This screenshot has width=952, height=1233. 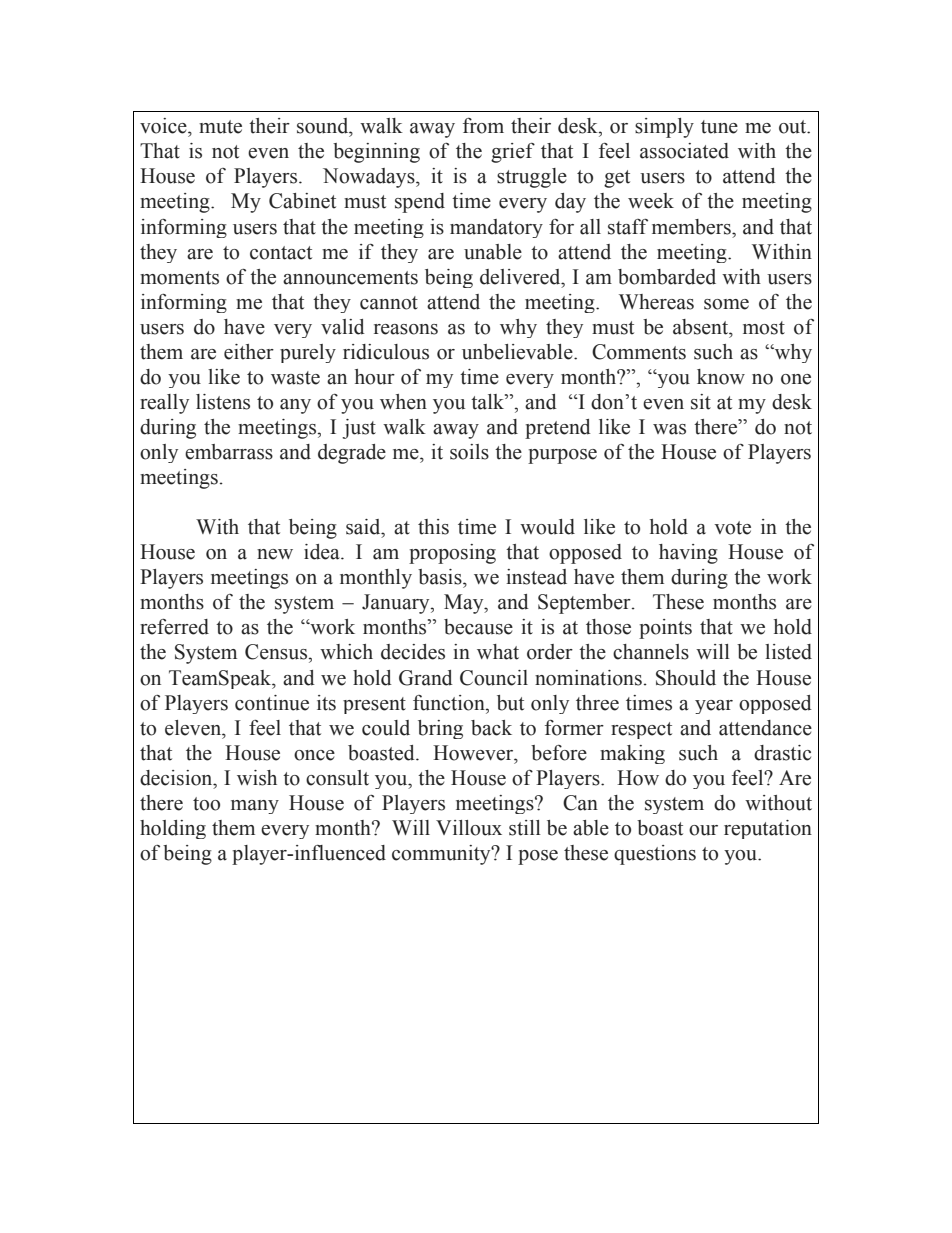 What do you see at coordinates (403, 402) in the screenshot?
I see `when` at bounding box center [403, 402].
